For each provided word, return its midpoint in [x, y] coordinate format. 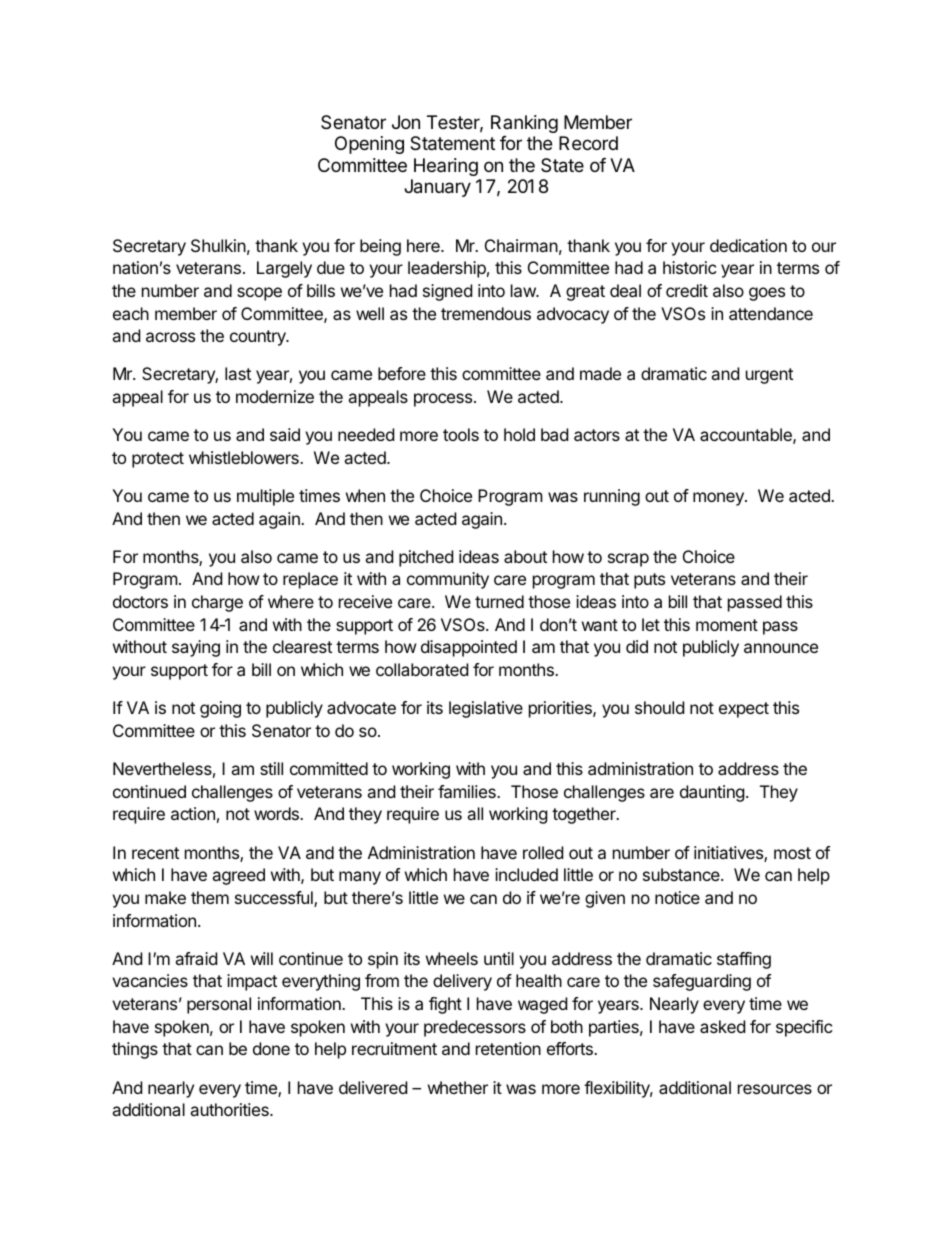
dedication [748, 245]
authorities [230, 1109]
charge [217, 603]
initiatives [729, 854]
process [444, 400]
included [526, 874]
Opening [369, 145]
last [238, 373]
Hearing [446, 167]
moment [727, 625]
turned [499, 601]
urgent [769, 376]
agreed [238, 876]
